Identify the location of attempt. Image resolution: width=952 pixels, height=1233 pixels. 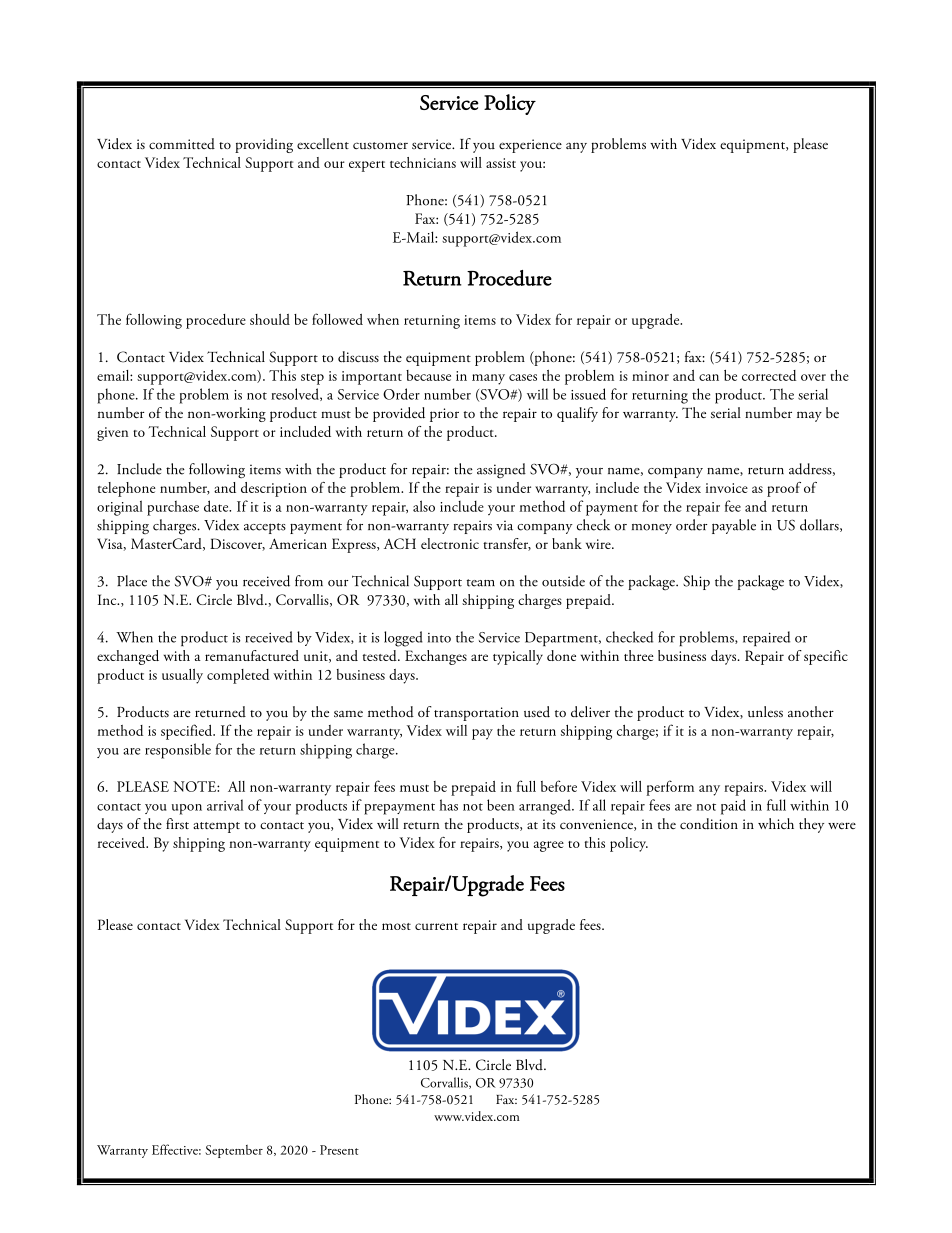
(216, 827).
